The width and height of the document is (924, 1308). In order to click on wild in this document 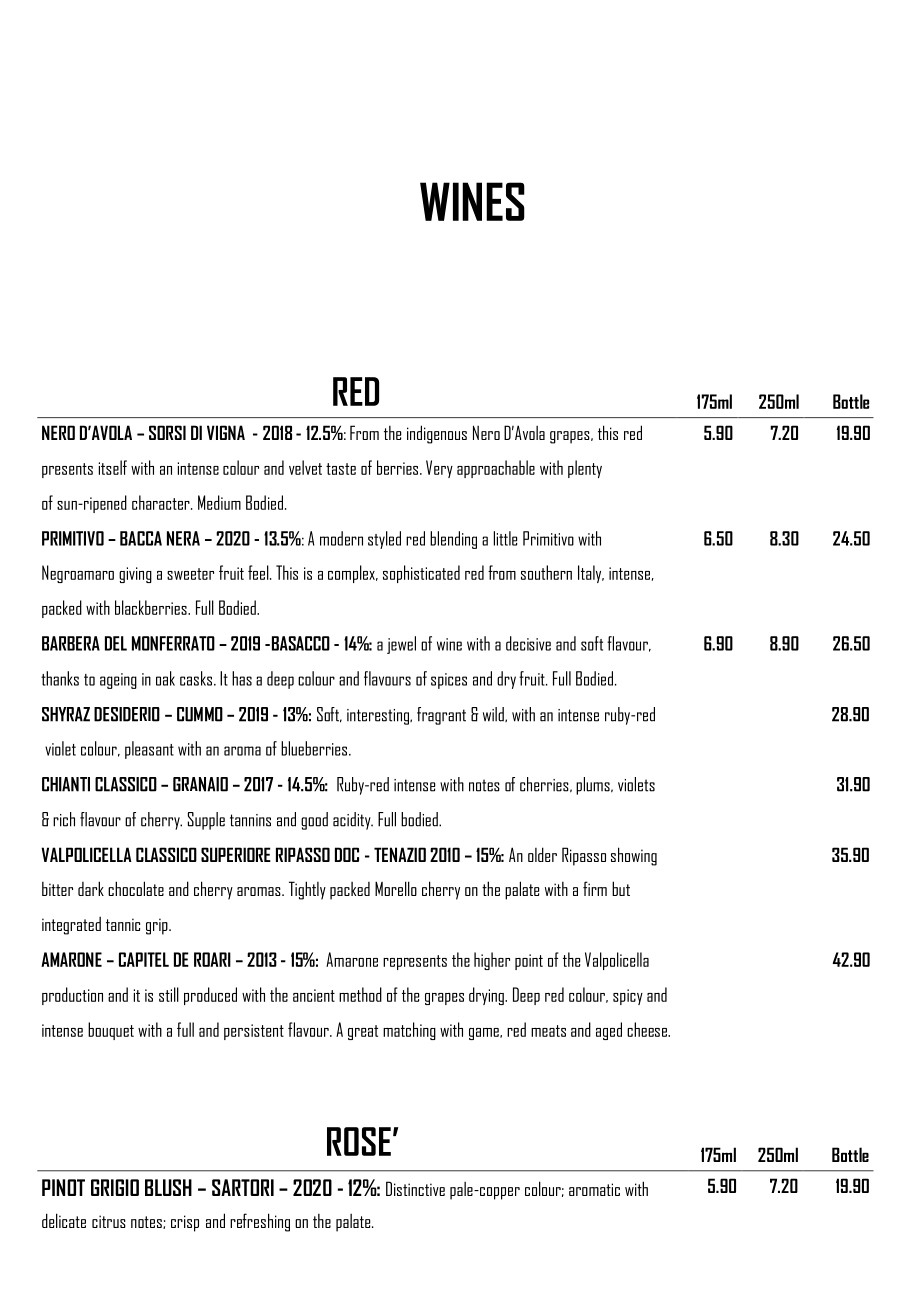, I will do `click(494, 714)`.
